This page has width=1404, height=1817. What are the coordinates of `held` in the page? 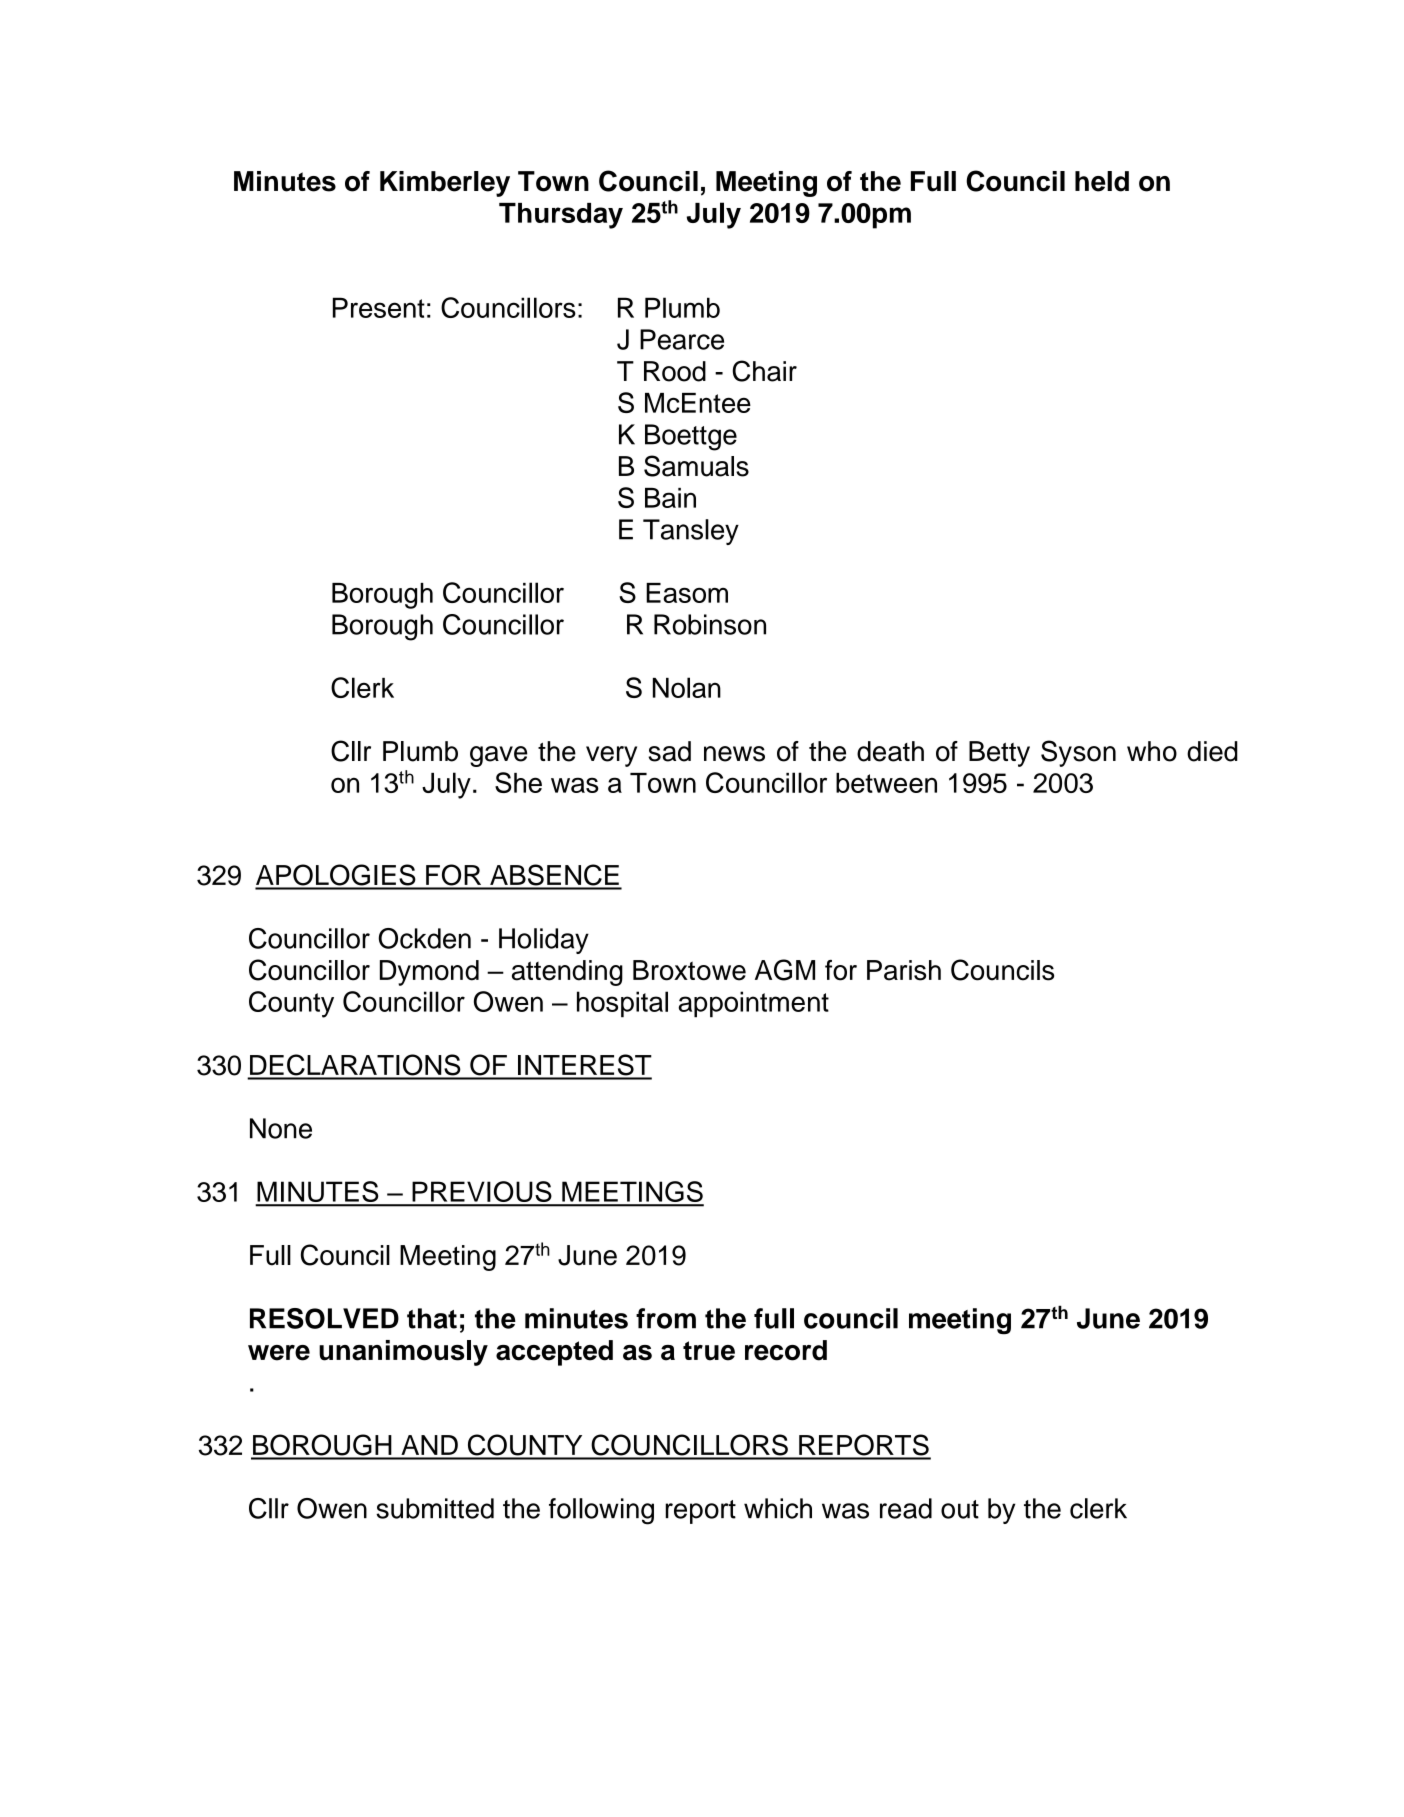 It's located at (1102, 181).
